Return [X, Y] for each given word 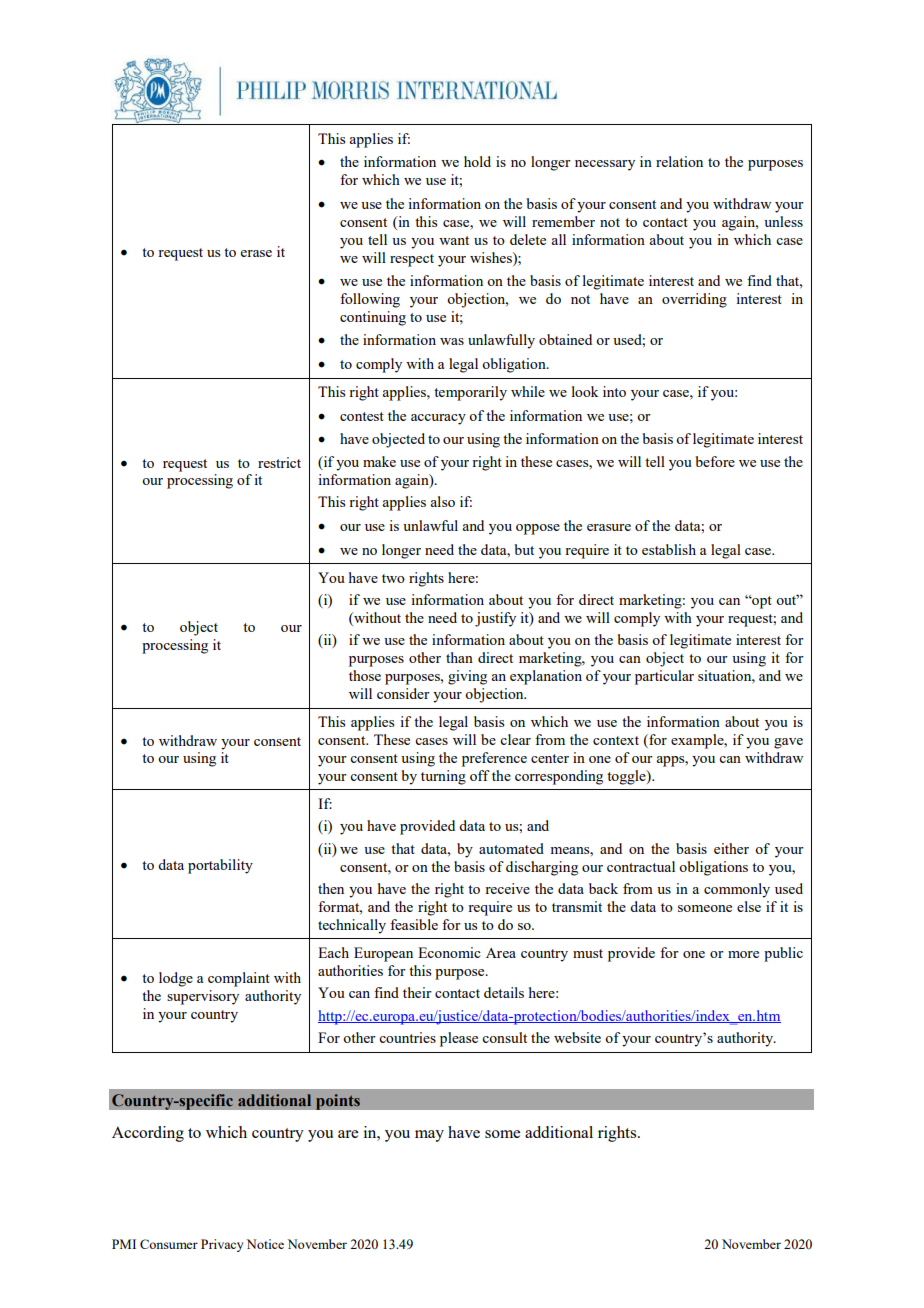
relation [679, 161]
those [365, 675]
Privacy [222, 1245]
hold [477, 161]
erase [256, 253]
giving [467, 677]
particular [664, 677]
